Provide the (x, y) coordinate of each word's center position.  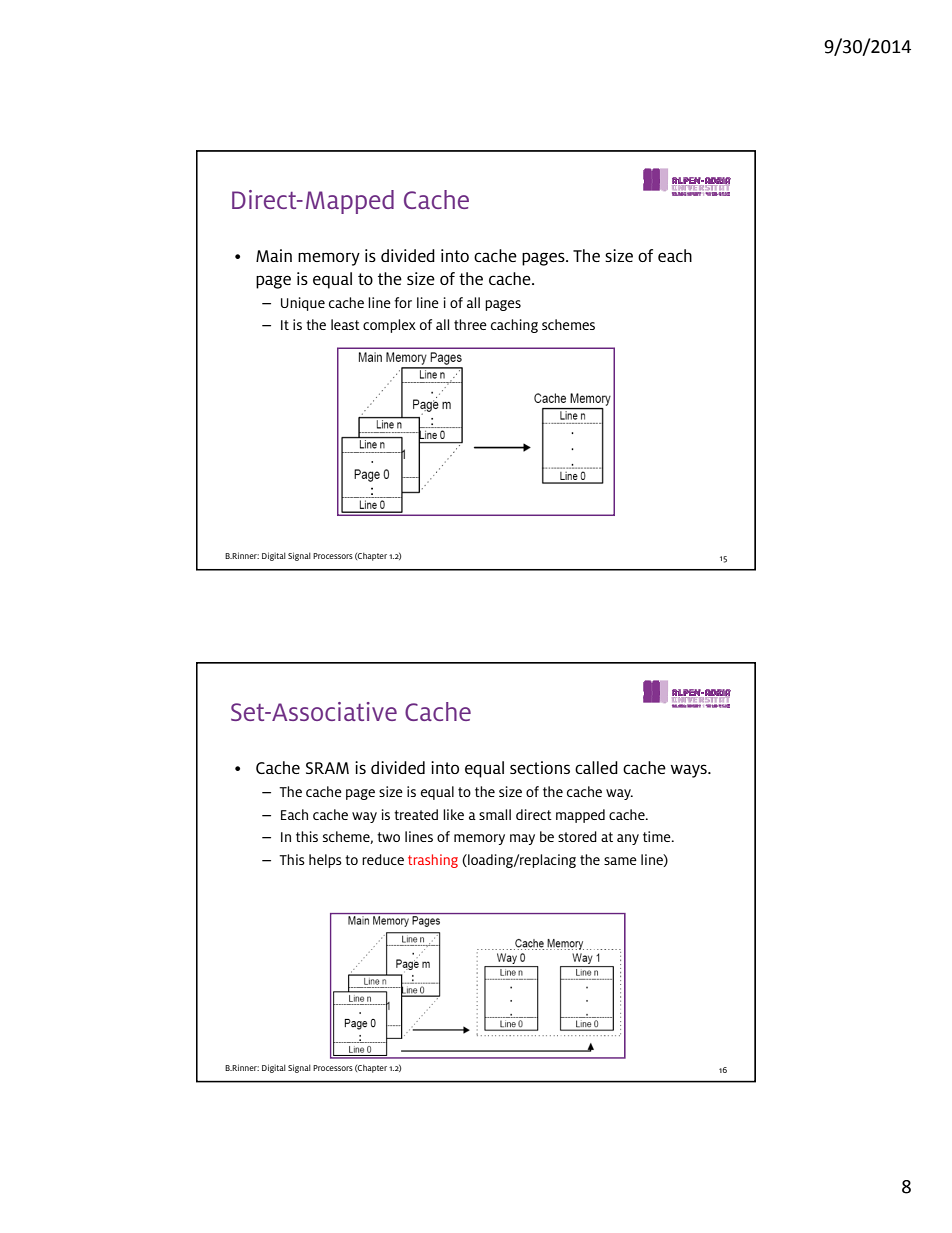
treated (416, 814)
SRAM (327, 768)
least (345, 324)
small (495, 814)
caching (514, 326)
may (522, 839)
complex (389, 326)
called (596, 767)
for (403, 302)
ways (689, 771)
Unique (303, 304)
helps (325, 861)
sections (540, 767)
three (470, 324)
